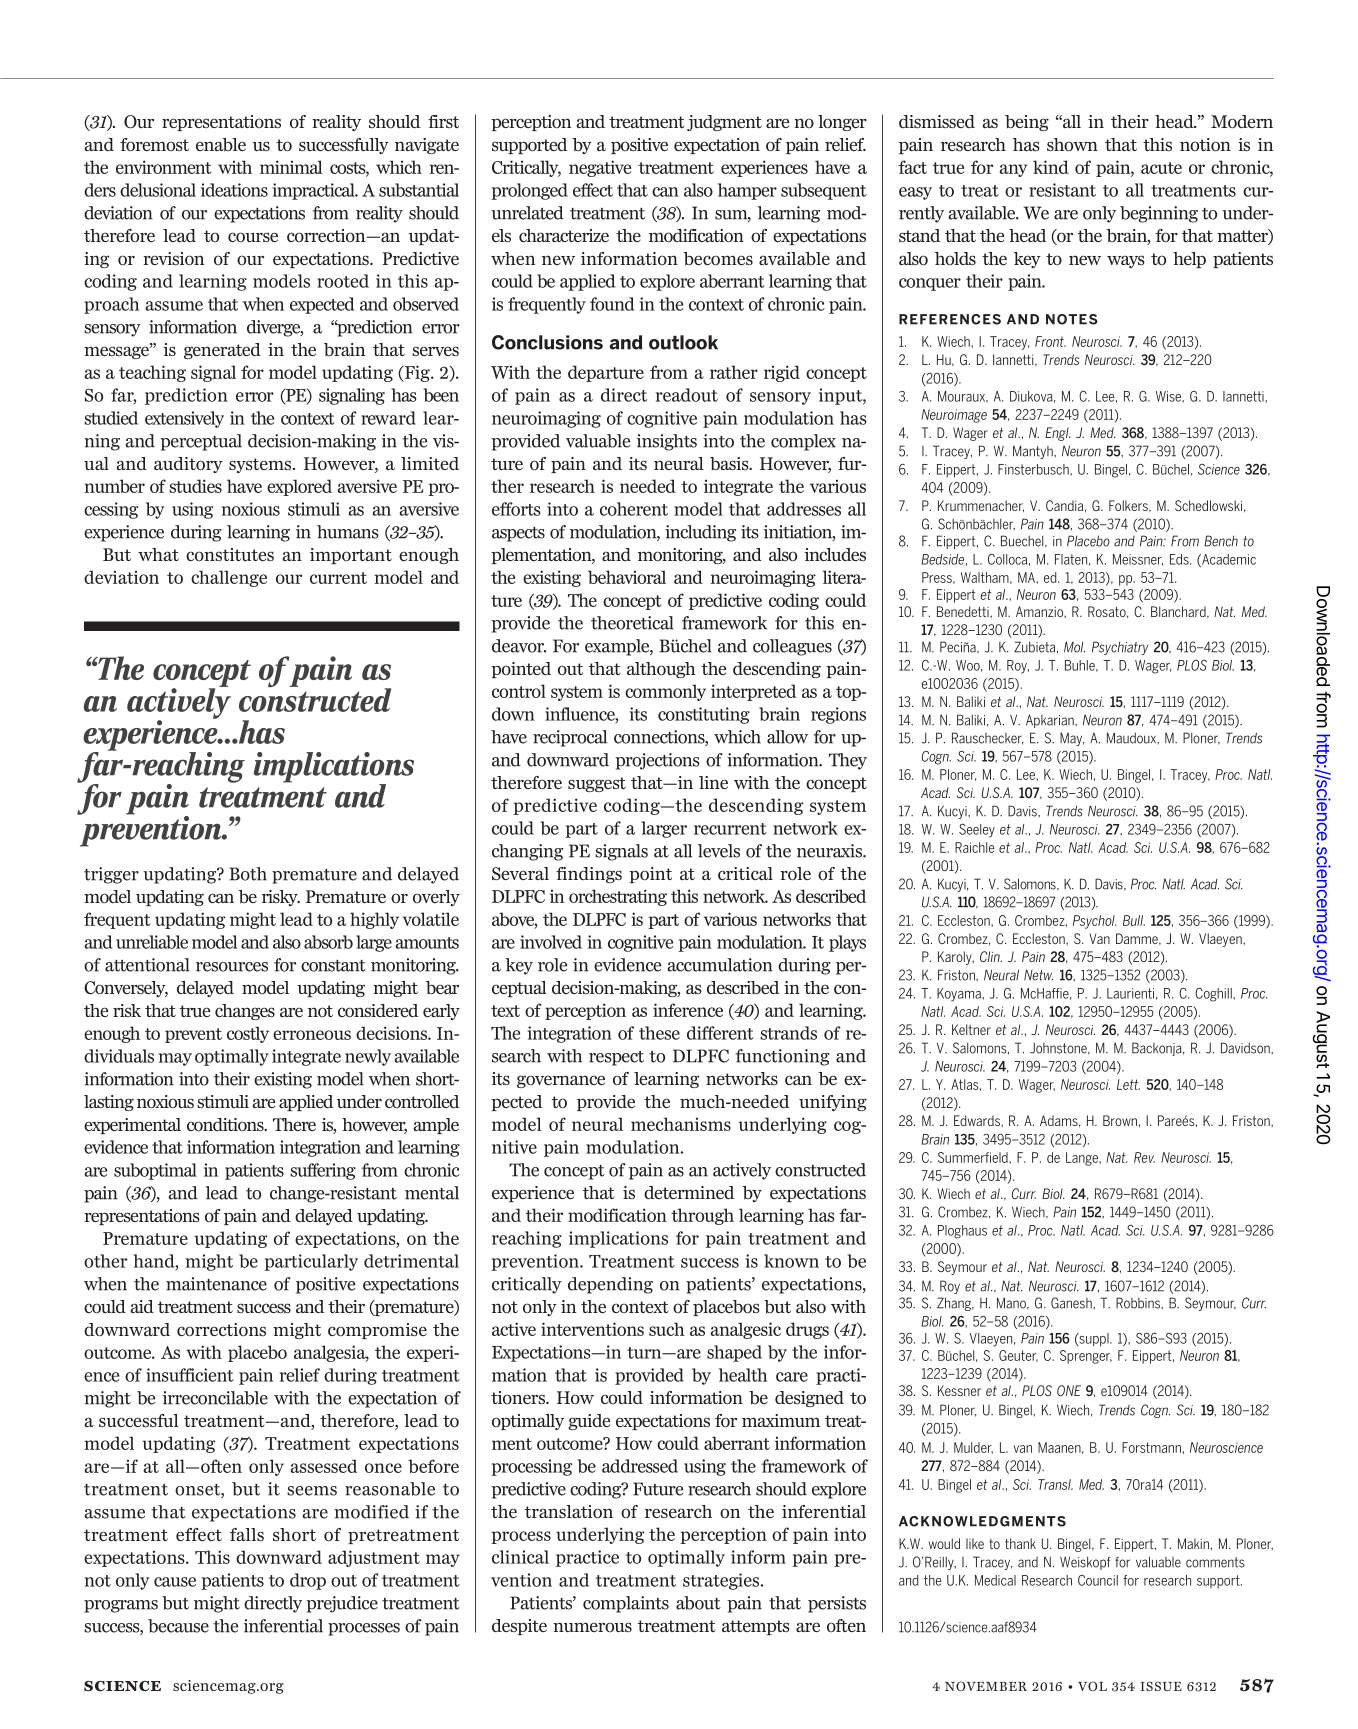 The height and width of the image is (1729, 1358). What do you see at coordinates (248, 874) in the image?
I see `Both` at bounding box center [248, 874].
